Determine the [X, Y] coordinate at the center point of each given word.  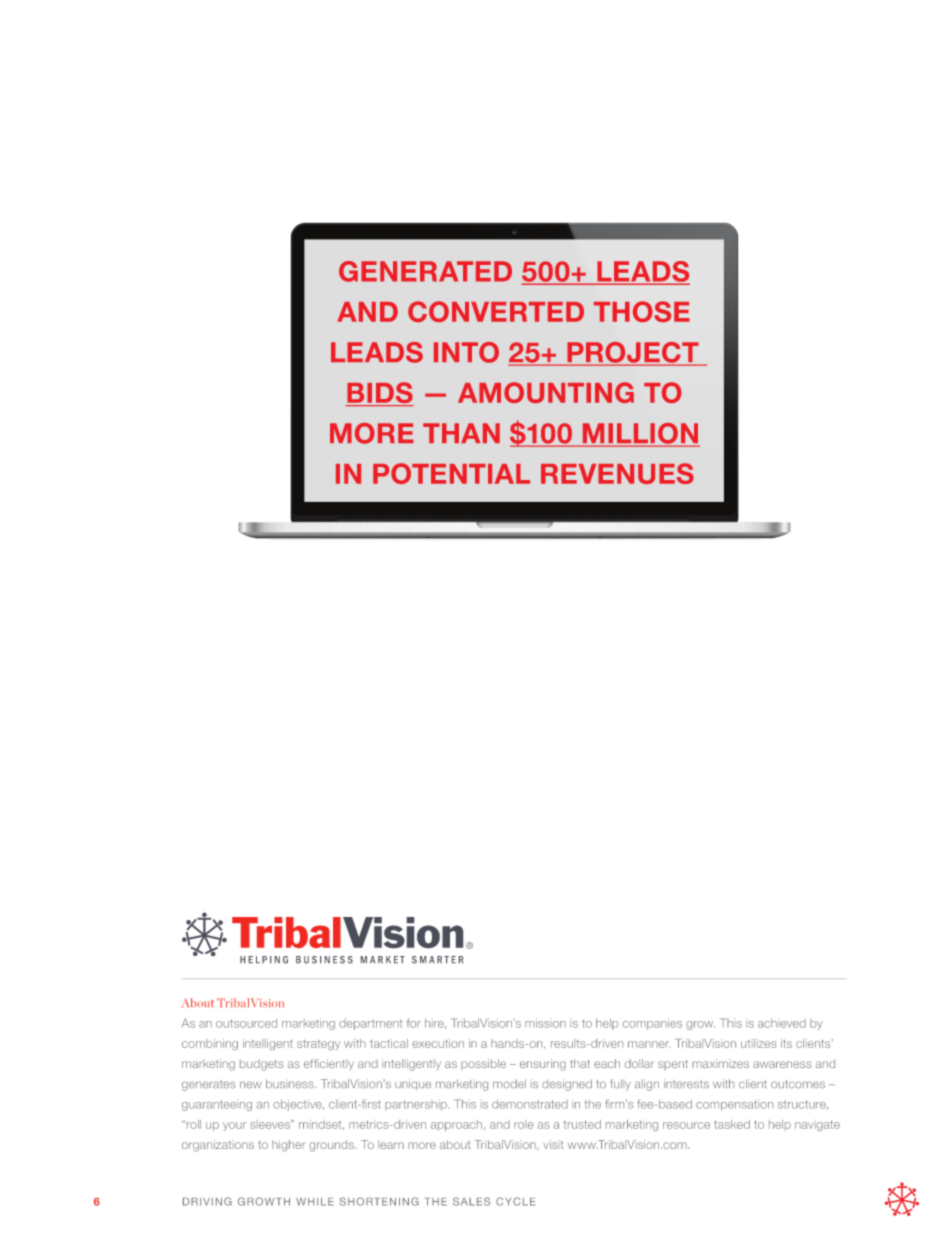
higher [288, 1146]
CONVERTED [496, 311]
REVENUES [617, 473]
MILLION [640, 434]
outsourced [246, 1023]
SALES [471, 1201]
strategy [318, 1045]
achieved [782, 1023]
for [414, 1023]
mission [545, 1023]
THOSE [642, 311]
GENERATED [425, 271]
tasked [732, 1124]
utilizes [758, 1043]
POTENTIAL [451, 473]
